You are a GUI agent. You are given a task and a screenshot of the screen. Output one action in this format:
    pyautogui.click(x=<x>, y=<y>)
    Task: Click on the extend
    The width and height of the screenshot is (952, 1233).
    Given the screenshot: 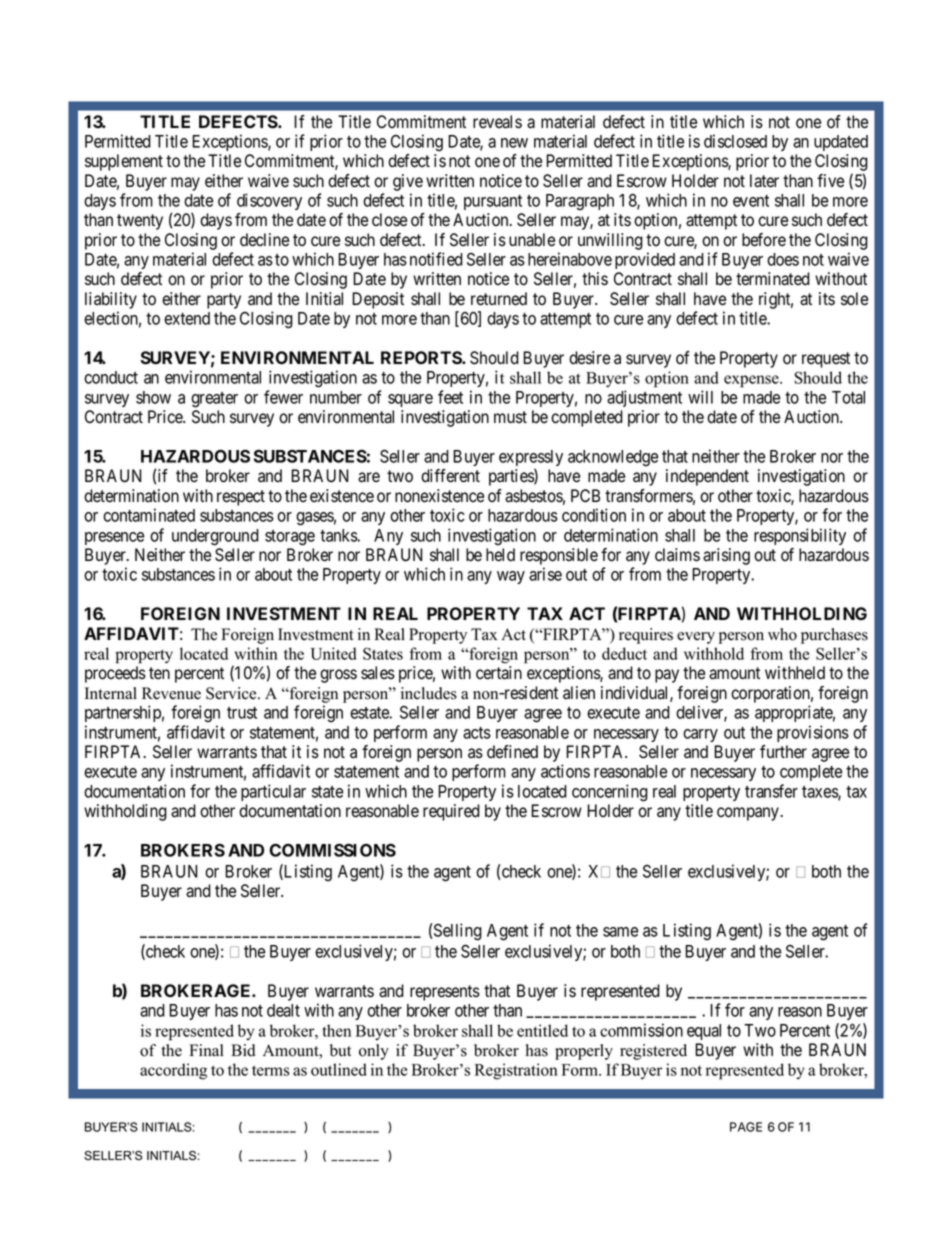 What is the action you would take?
    pyautogui.click(x=187, y=318)
